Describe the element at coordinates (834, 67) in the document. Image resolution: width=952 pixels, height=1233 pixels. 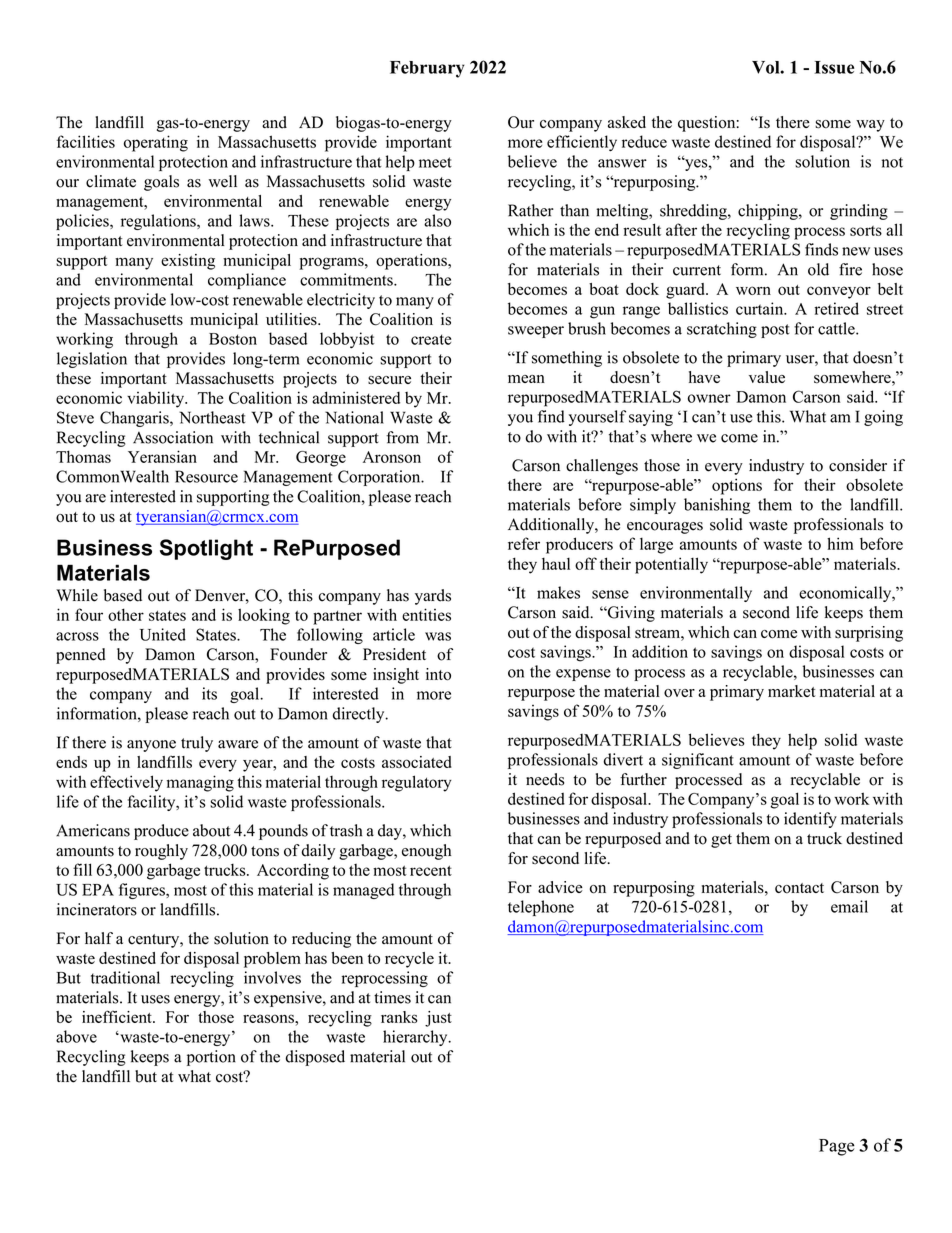
I see `Issue` at that location.
